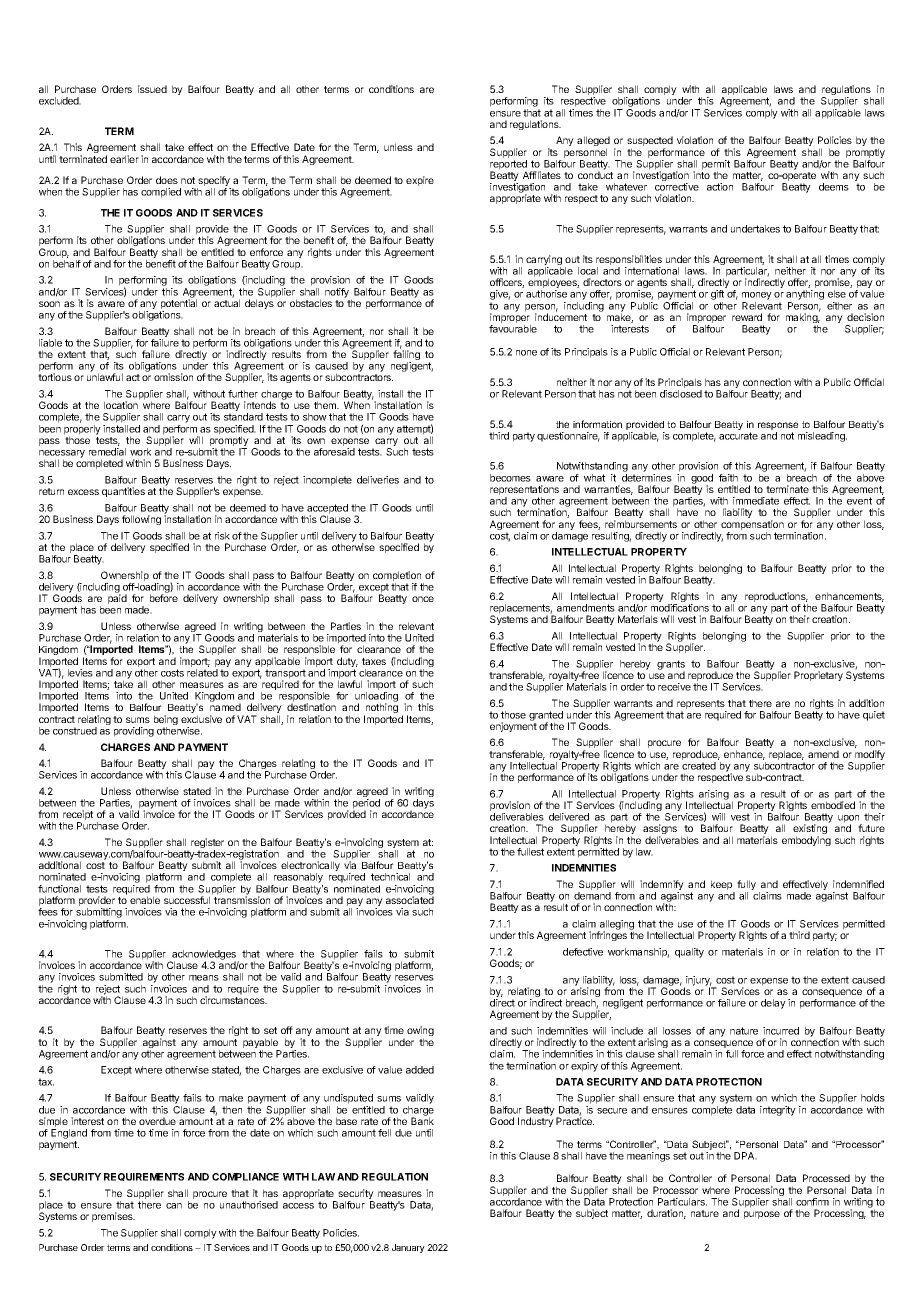 The image size is (924, 1308). What do you see at coordinates (818, 676) in the image?
I see `Proprietary` at bounding box center [818, 676].
